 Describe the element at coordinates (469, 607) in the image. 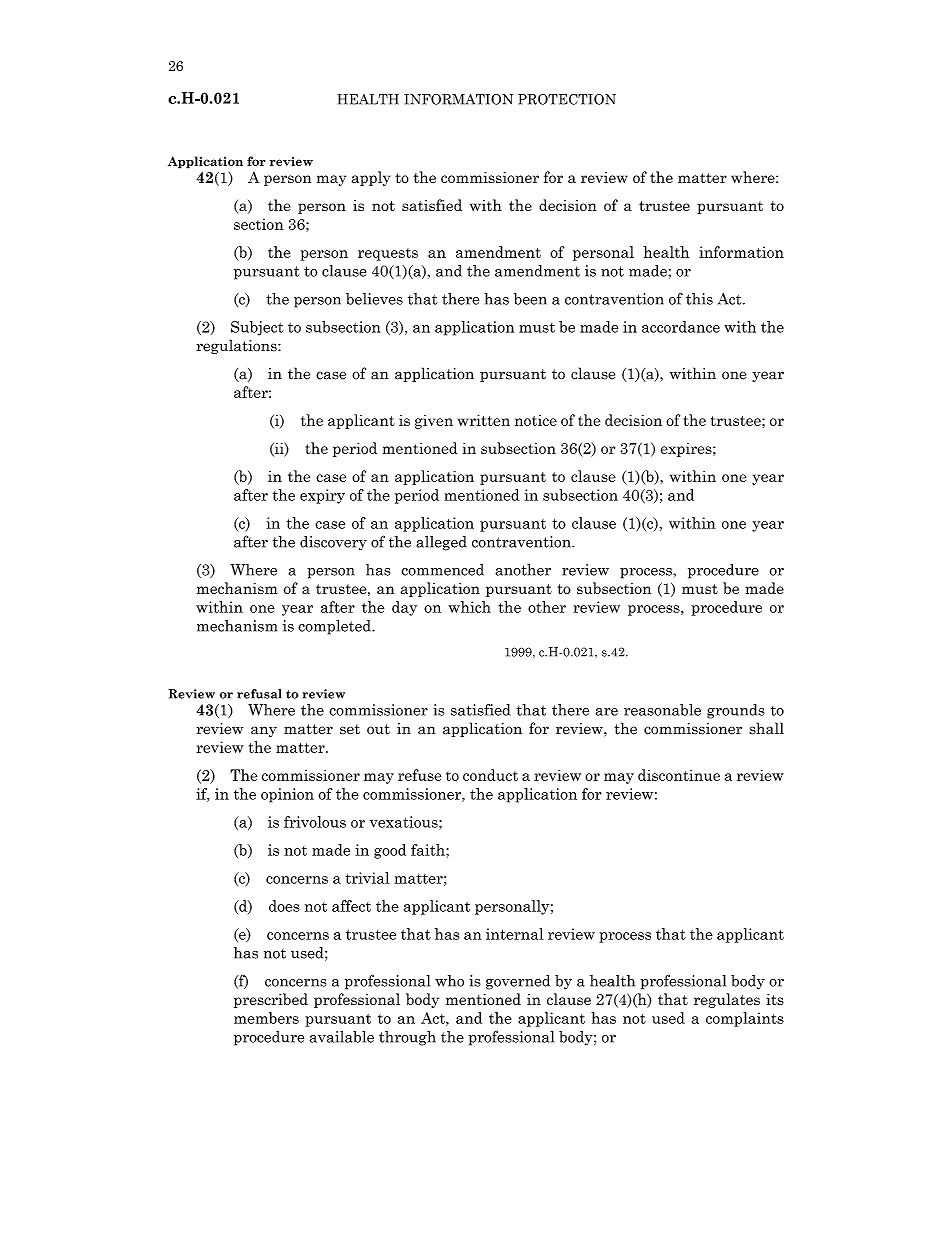

I see `which` at that location.
